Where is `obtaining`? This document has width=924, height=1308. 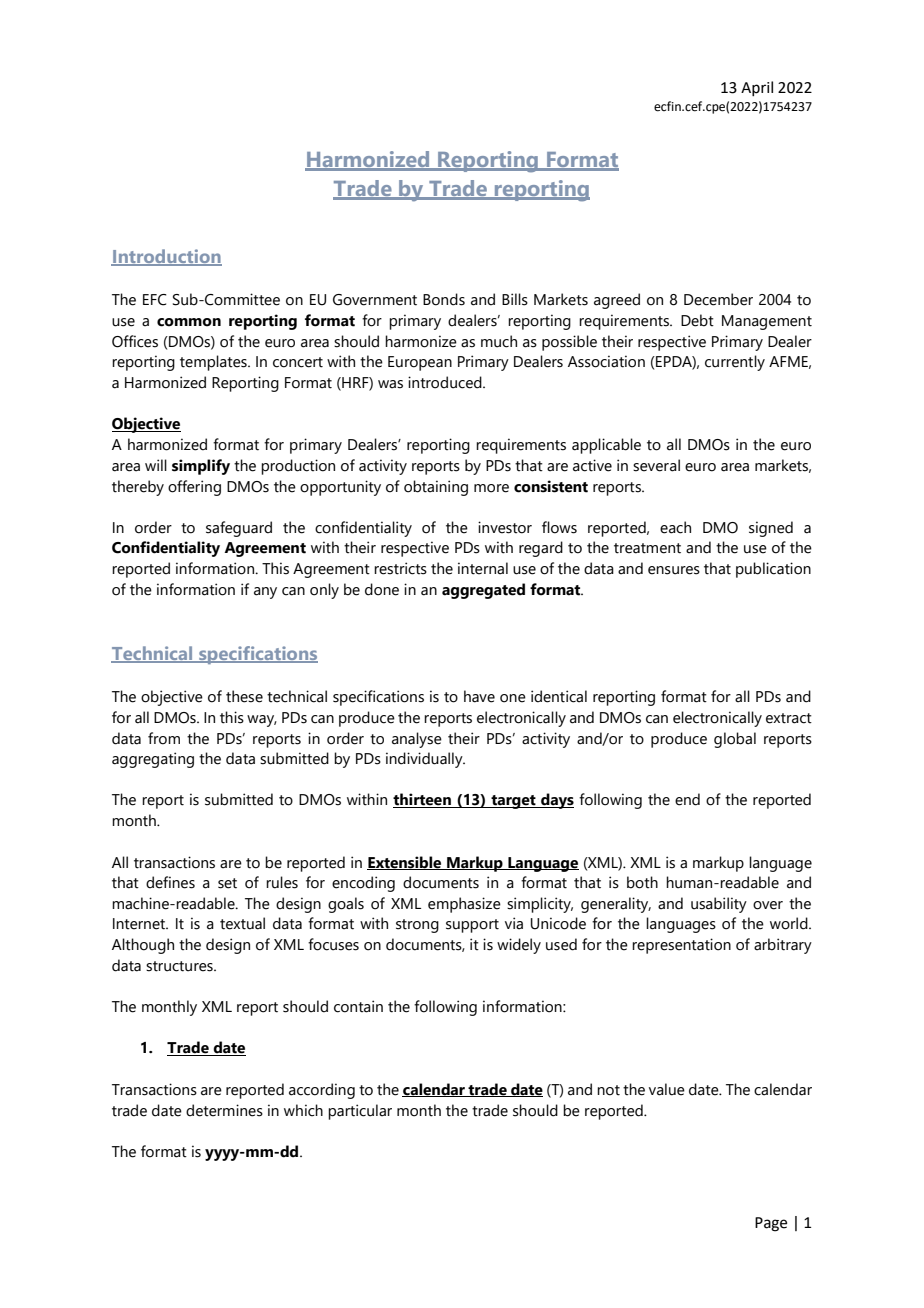 obtaining is located at coordinates (436, 488).
